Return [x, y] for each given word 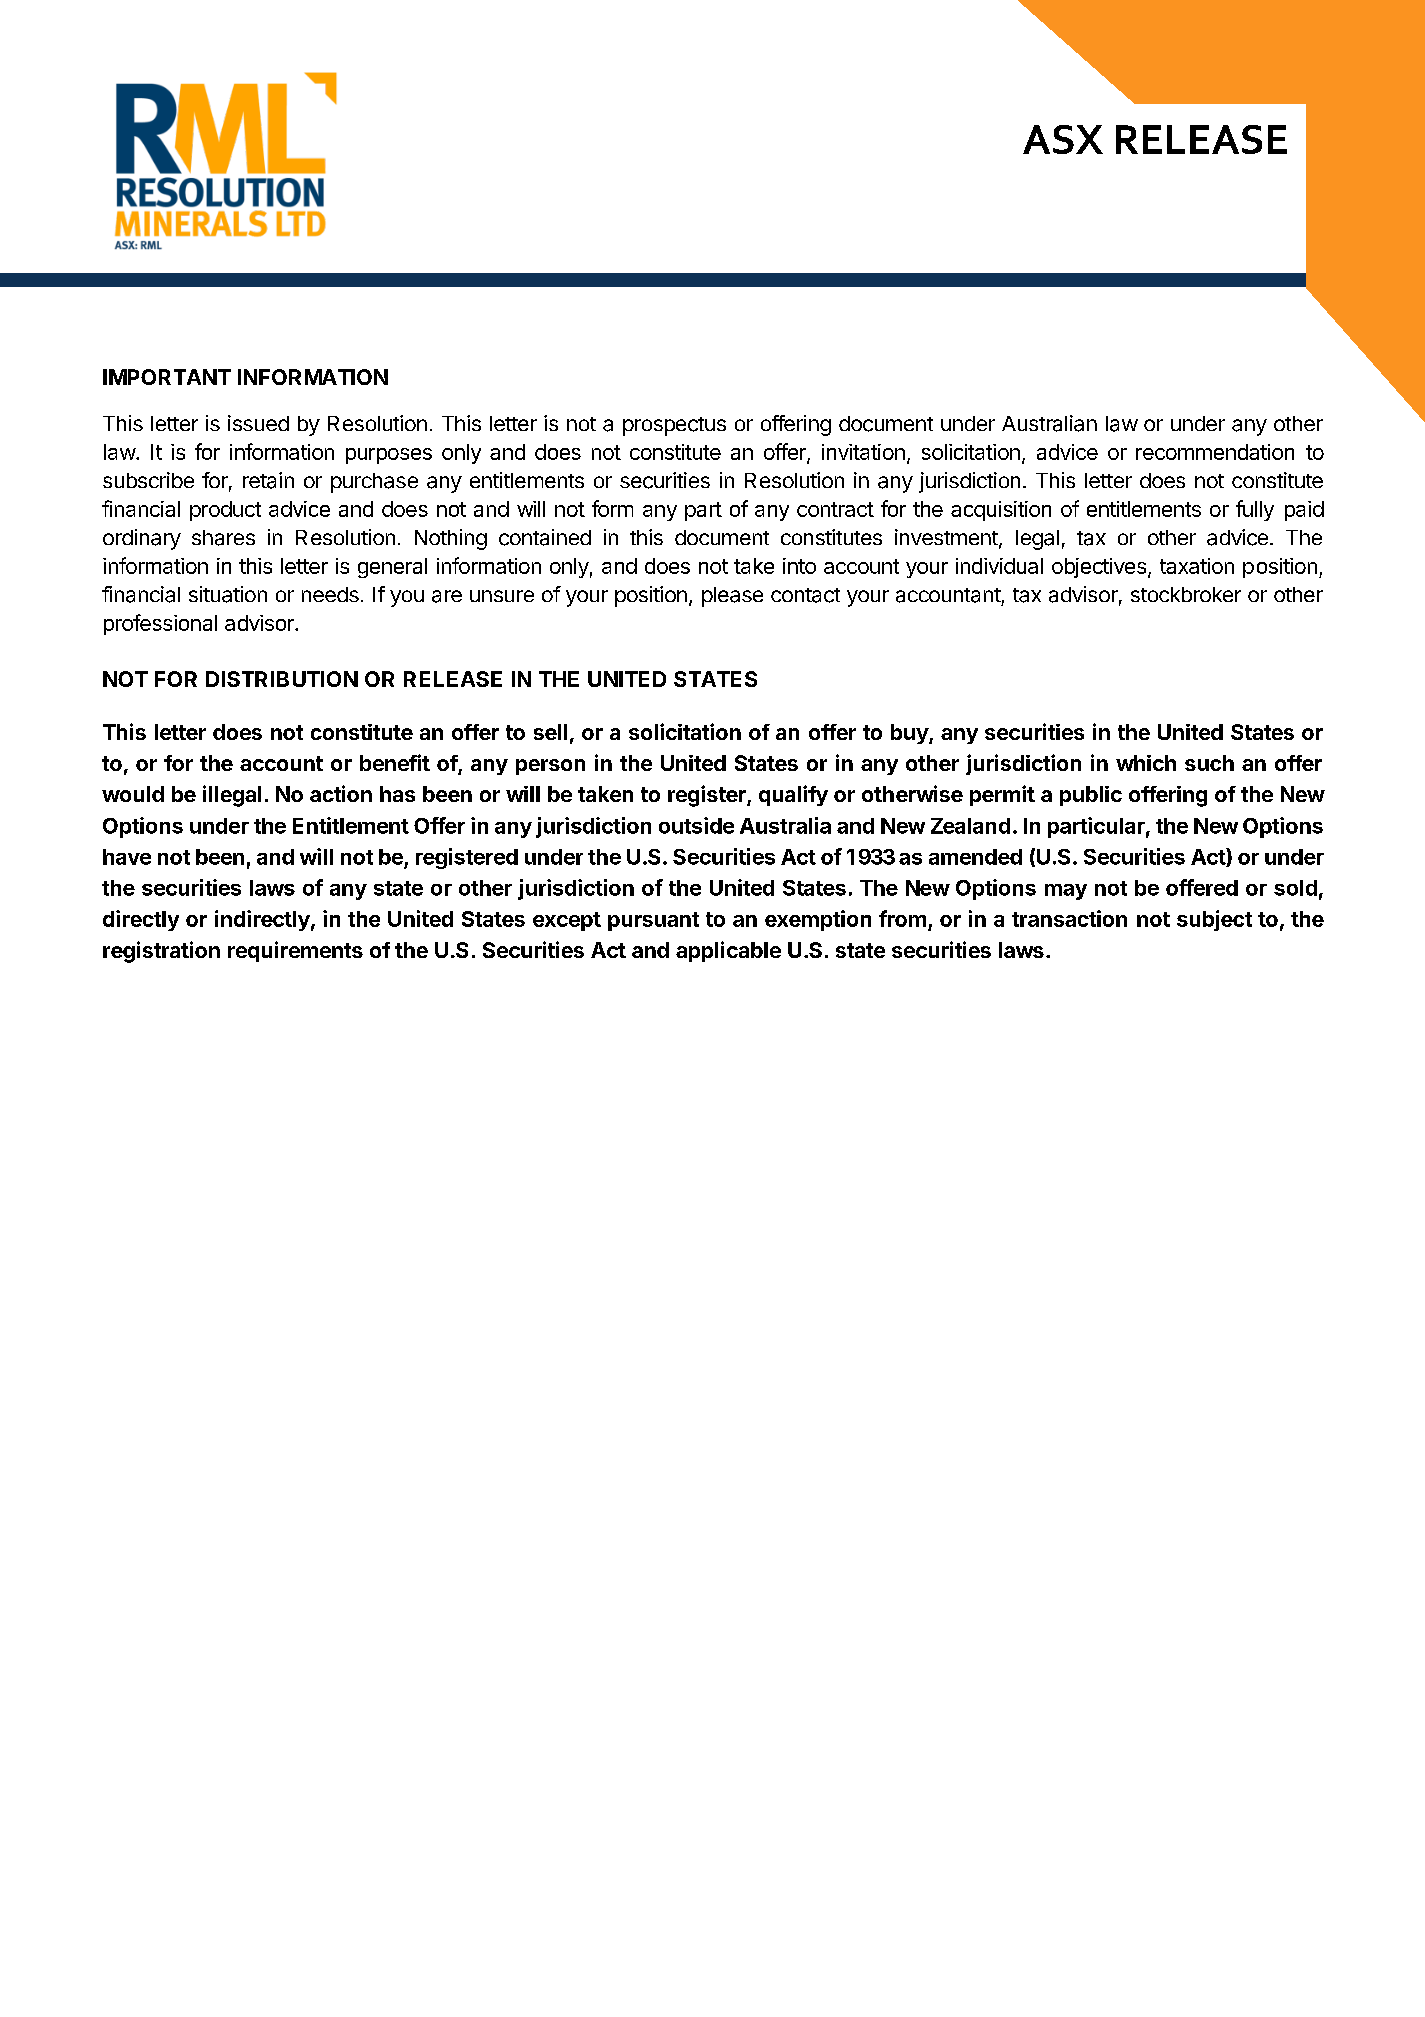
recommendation [1215, 452]
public [1091, 796]
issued [258, 423]
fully [1255, 510]
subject [1214, 920]
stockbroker [1186, 594]
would [133, 794]
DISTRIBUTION [282, 679]
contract [835, 509]
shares [223, 538]
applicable [728, 951]
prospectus [674, 426]
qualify [793, 795]
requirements [295, 951]
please [732, 597]
